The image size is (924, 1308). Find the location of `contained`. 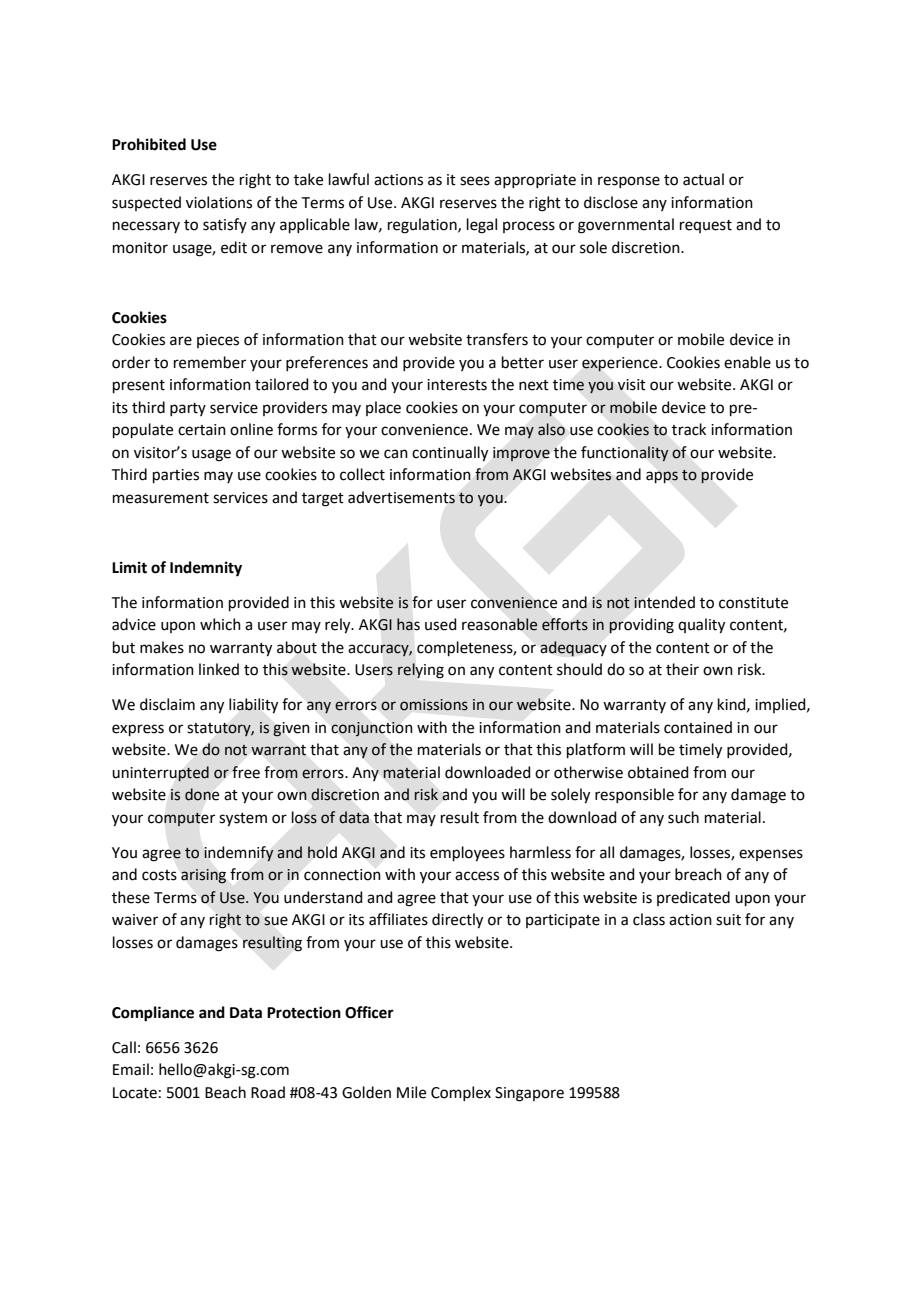

contained is located at coordinates (698, 727).
